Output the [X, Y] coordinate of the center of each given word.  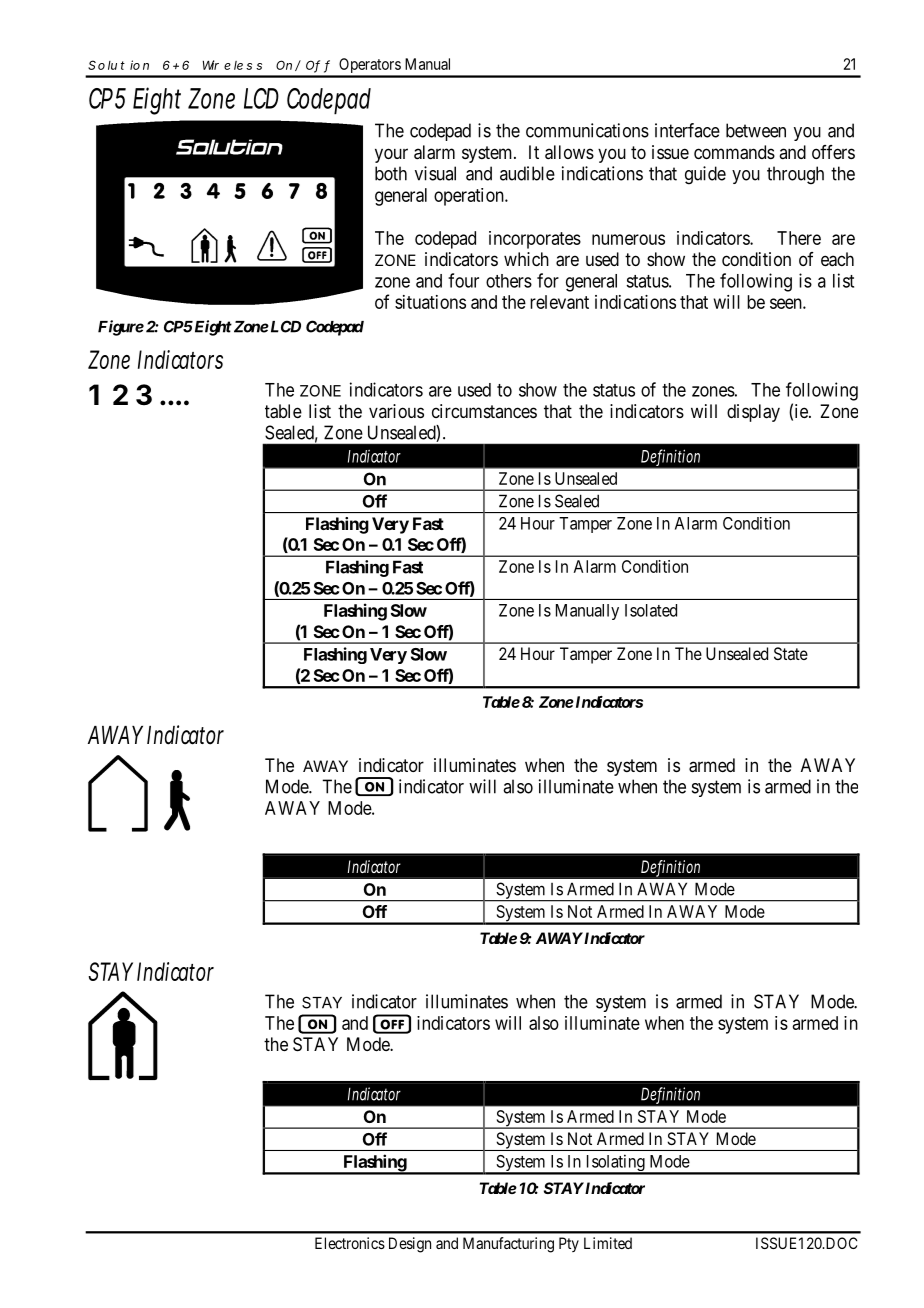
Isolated [651, 610]
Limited [608, 1243]
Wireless [232, 65]
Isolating [615, 1164]
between [756, 130]
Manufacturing [508, 1245]
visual [435, 173]
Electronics [350, 1243]
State [791, 653]
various [396, 411]
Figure [121, 328]
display [753, 413]
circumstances [484, 411]
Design [410, 1245]
